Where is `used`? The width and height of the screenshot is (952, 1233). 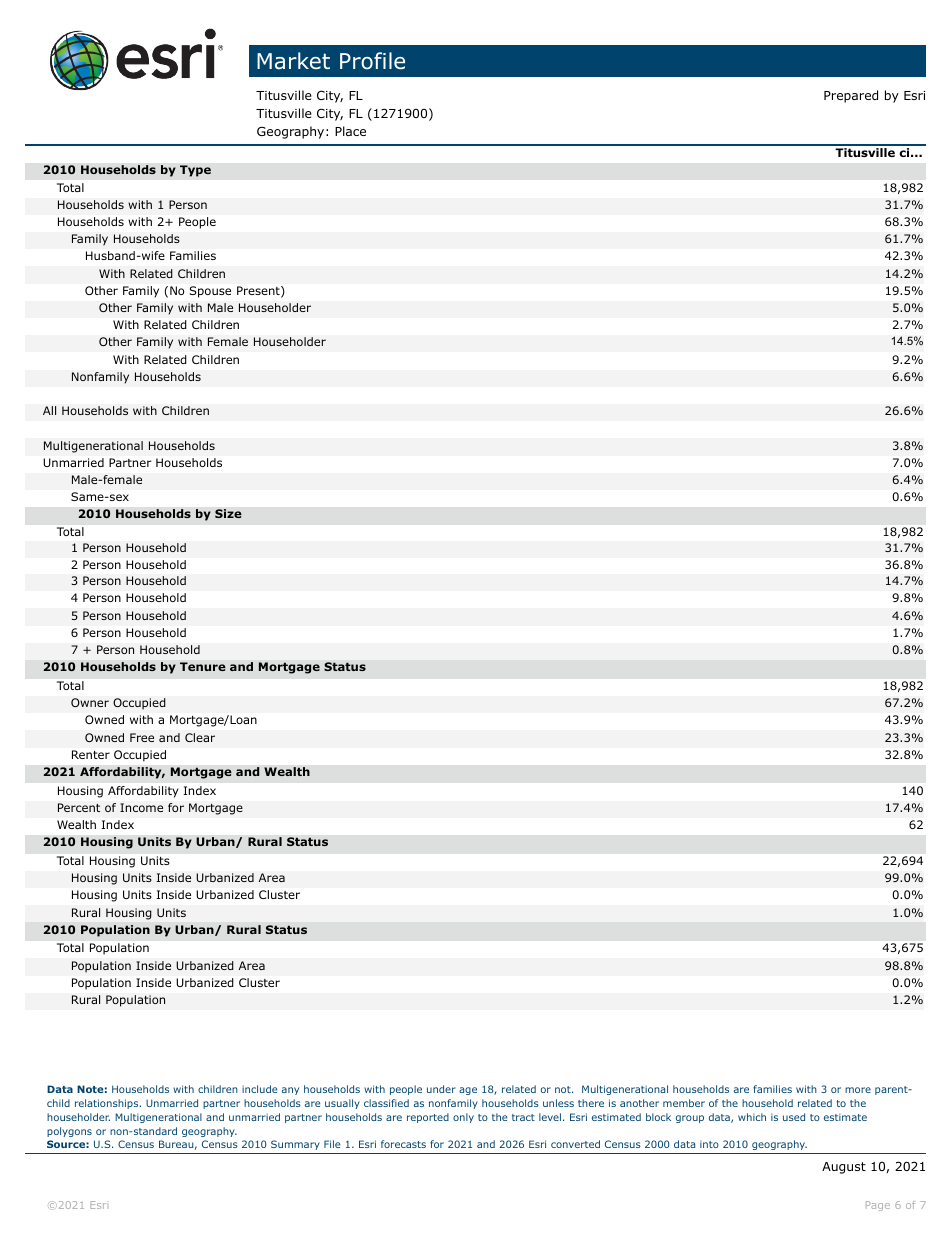 used is located at coordinates (794, 1117).
